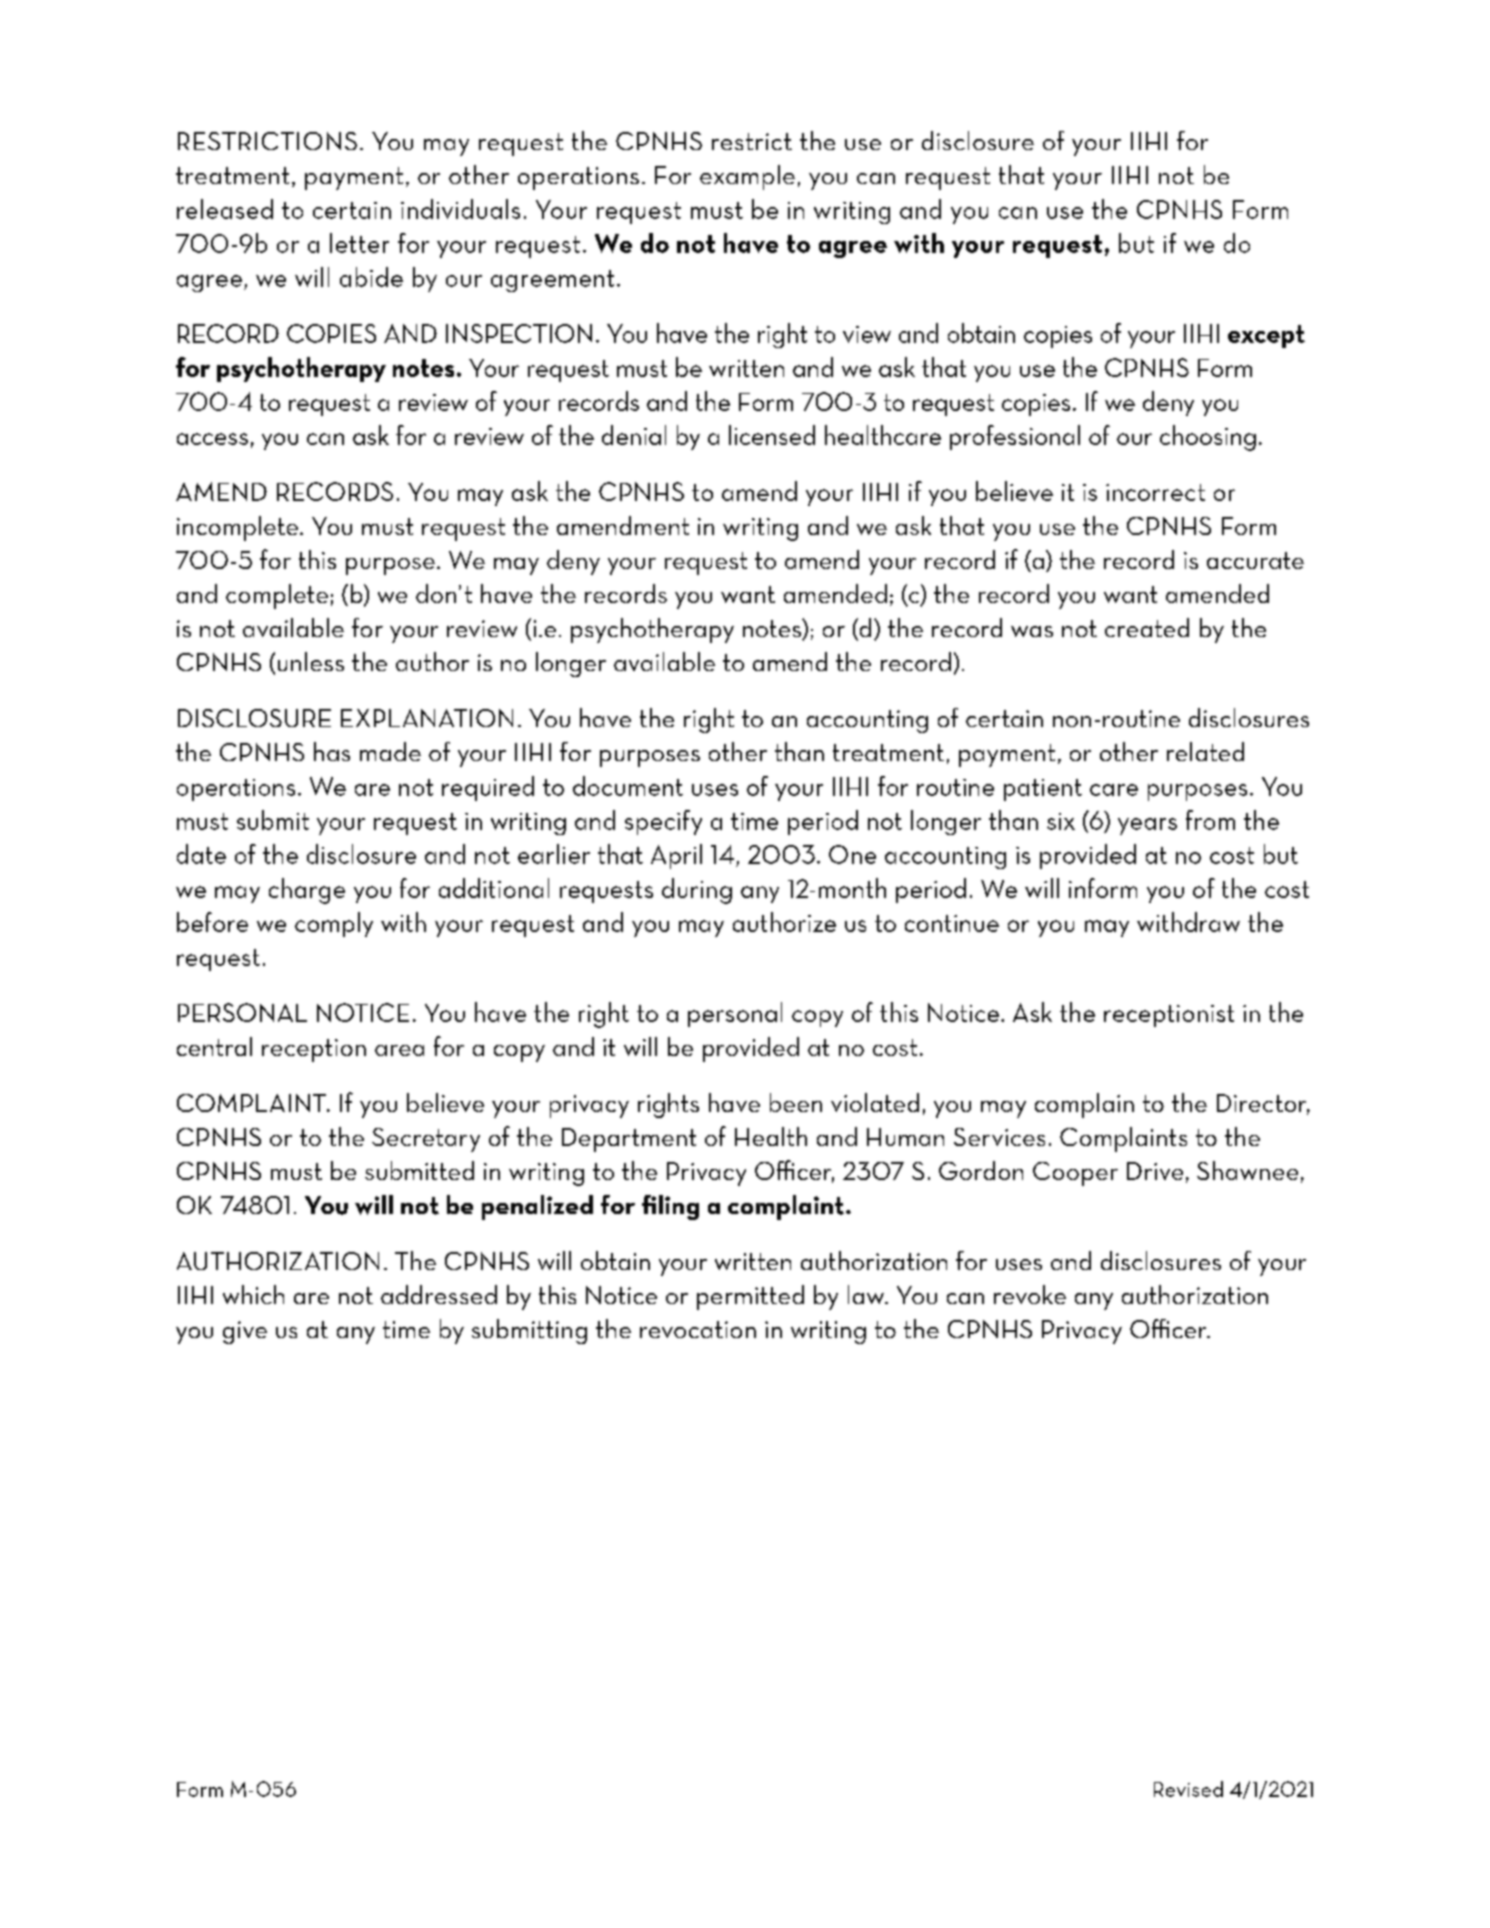 This screenshot has height=1928, width=1490. Describe the element at coordinates (1205, 751) in the screenshot. I see `related` at that location.
